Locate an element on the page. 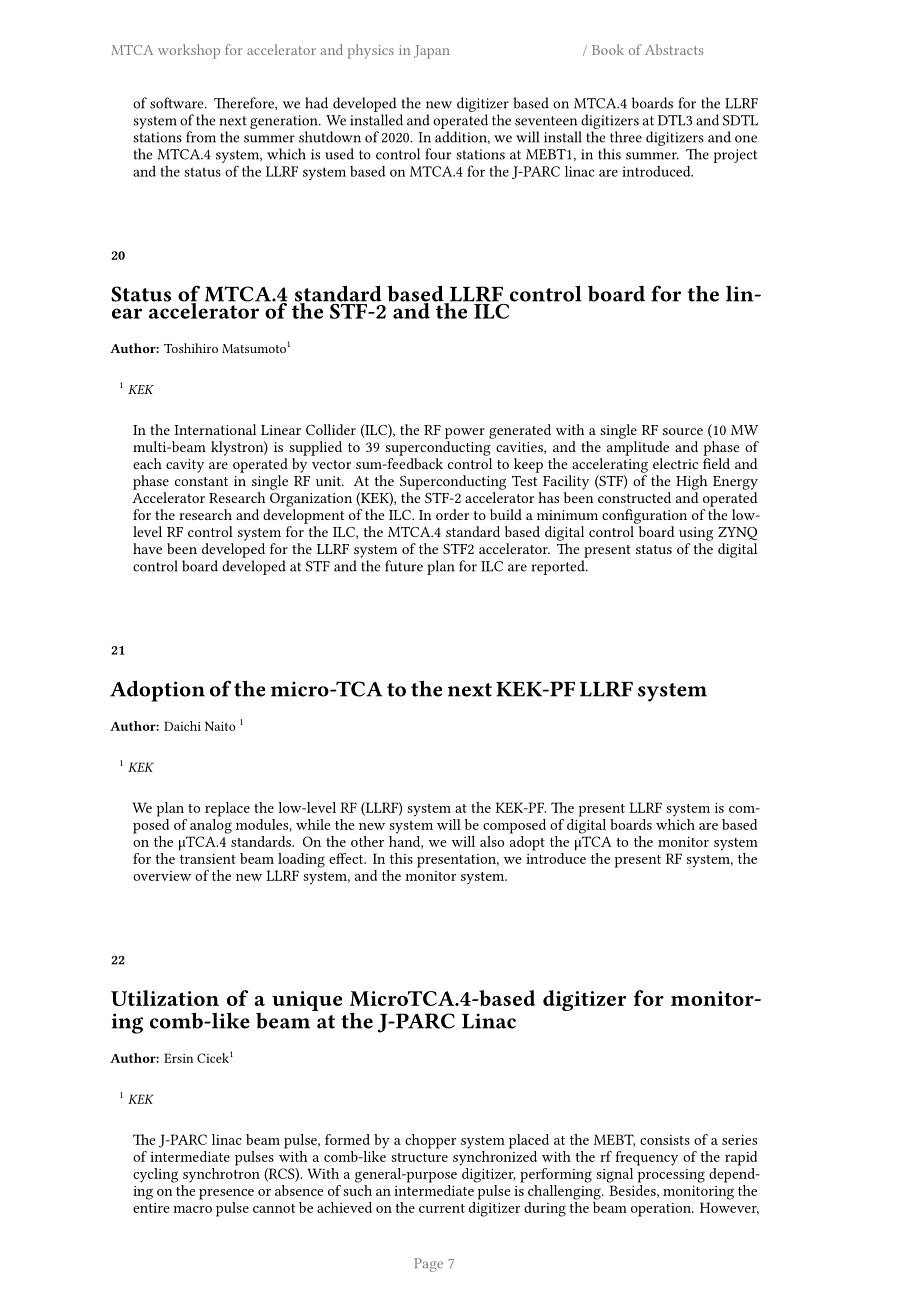  Utilization is located at coordinates (165, 998).
